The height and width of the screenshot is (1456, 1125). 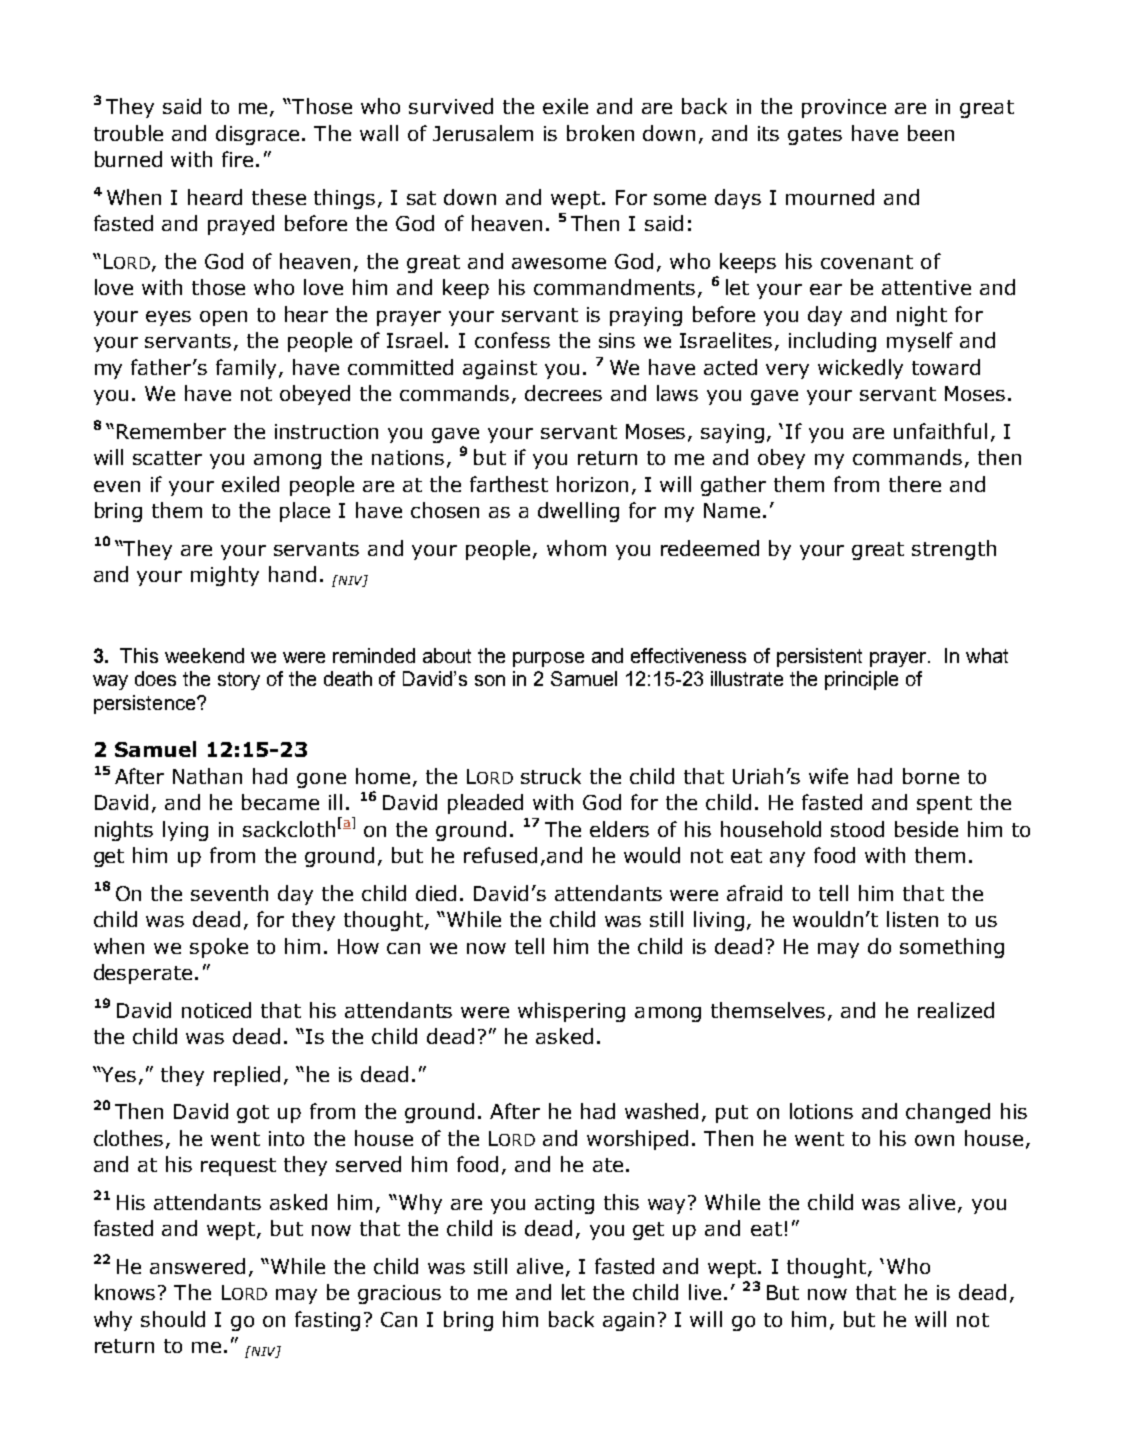 I want to click on been, so click(x=931, y=133).
